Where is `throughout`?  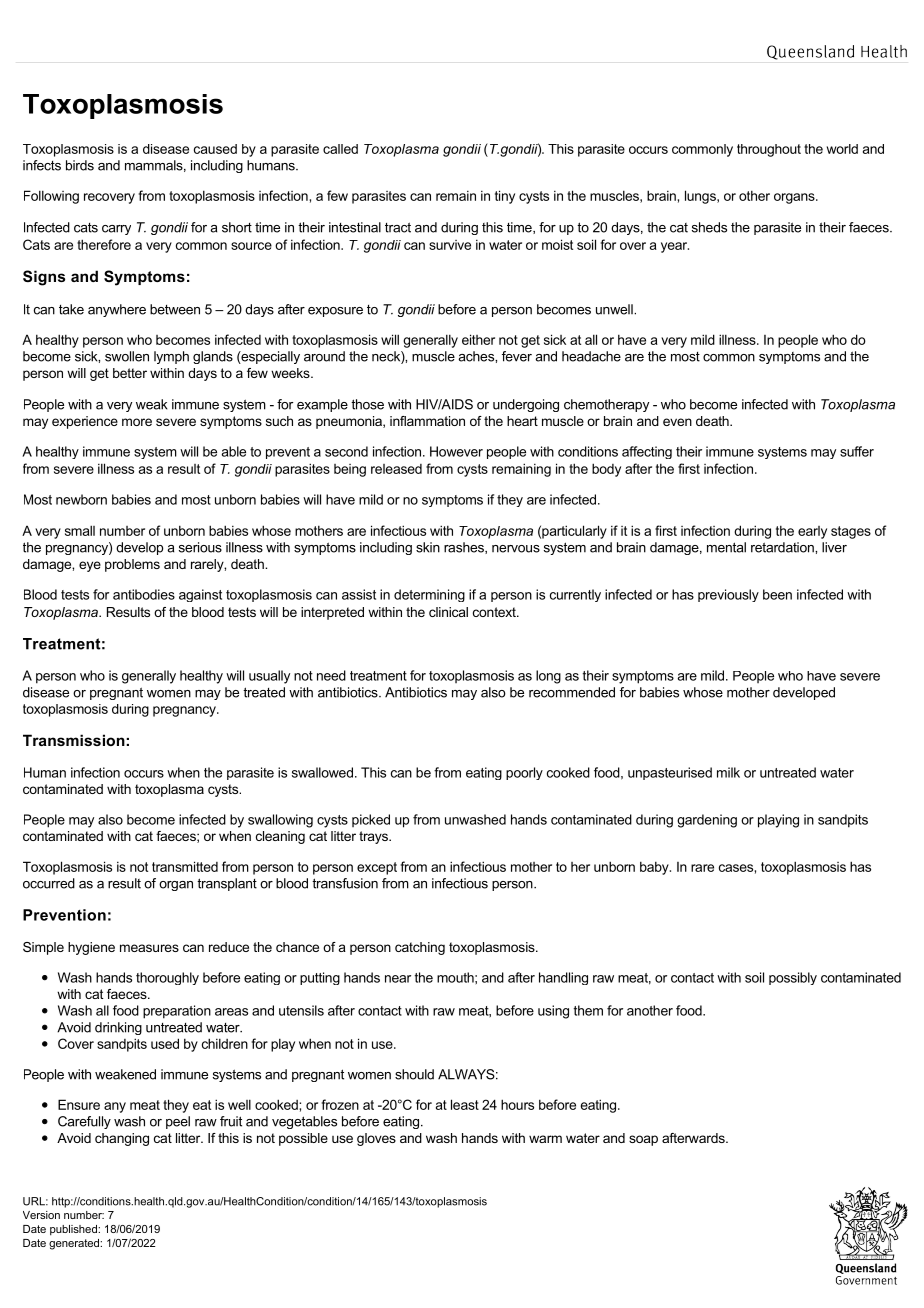 throughout is located at coordinates (769, 150).
